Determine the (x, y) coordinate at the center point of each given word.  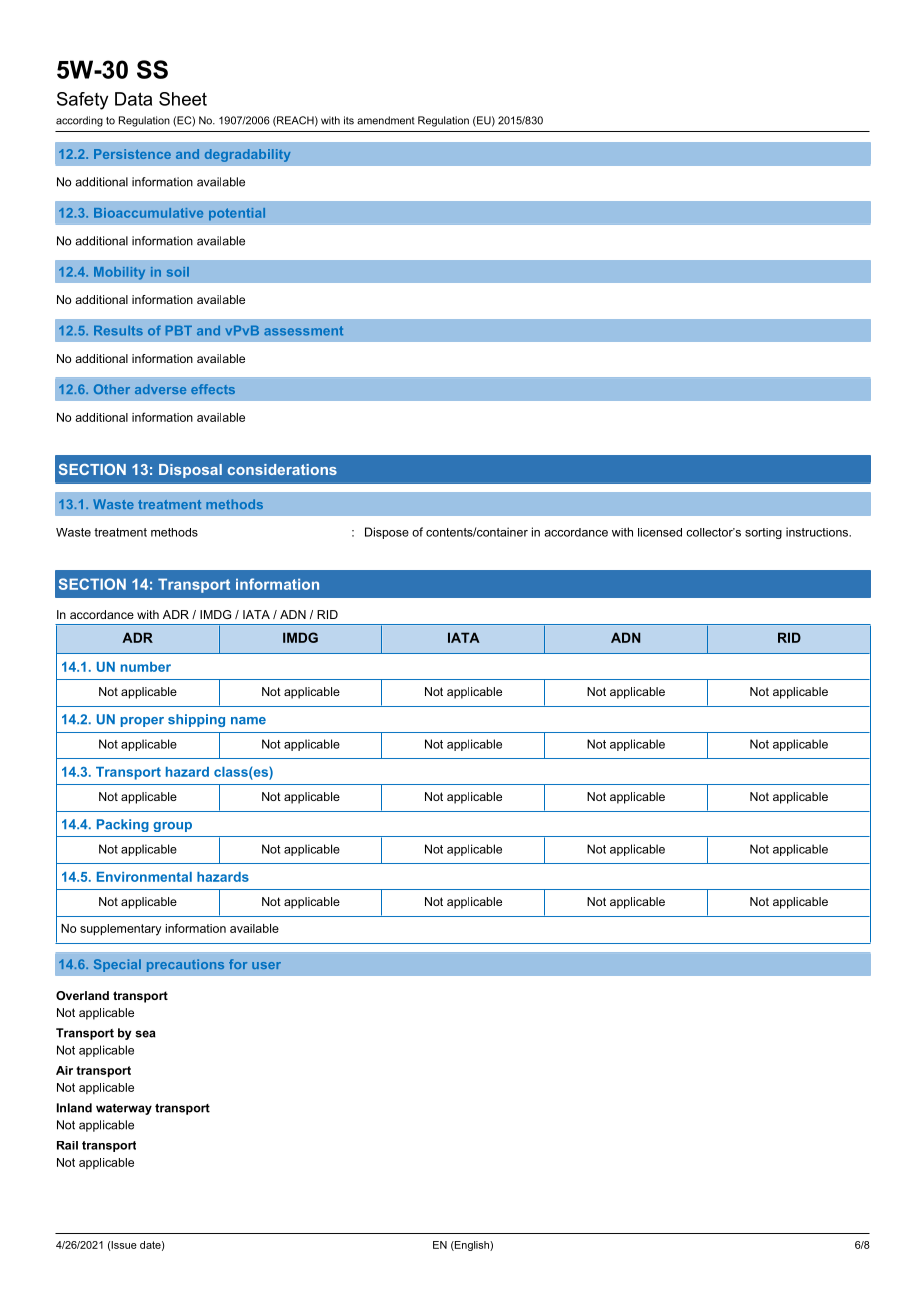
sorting (763, 533)
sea (145, 1034)
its (349, 120)
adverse (160, 389)
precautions (185, 965)
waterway (124, 1109)
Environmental (144, 877)
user (266, 965)
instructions (818, 532)
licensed (660, 532)
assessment (303, 331)
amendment (386, 120)
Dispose (387, 533)
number (146, 667)
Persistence (132, 154)
